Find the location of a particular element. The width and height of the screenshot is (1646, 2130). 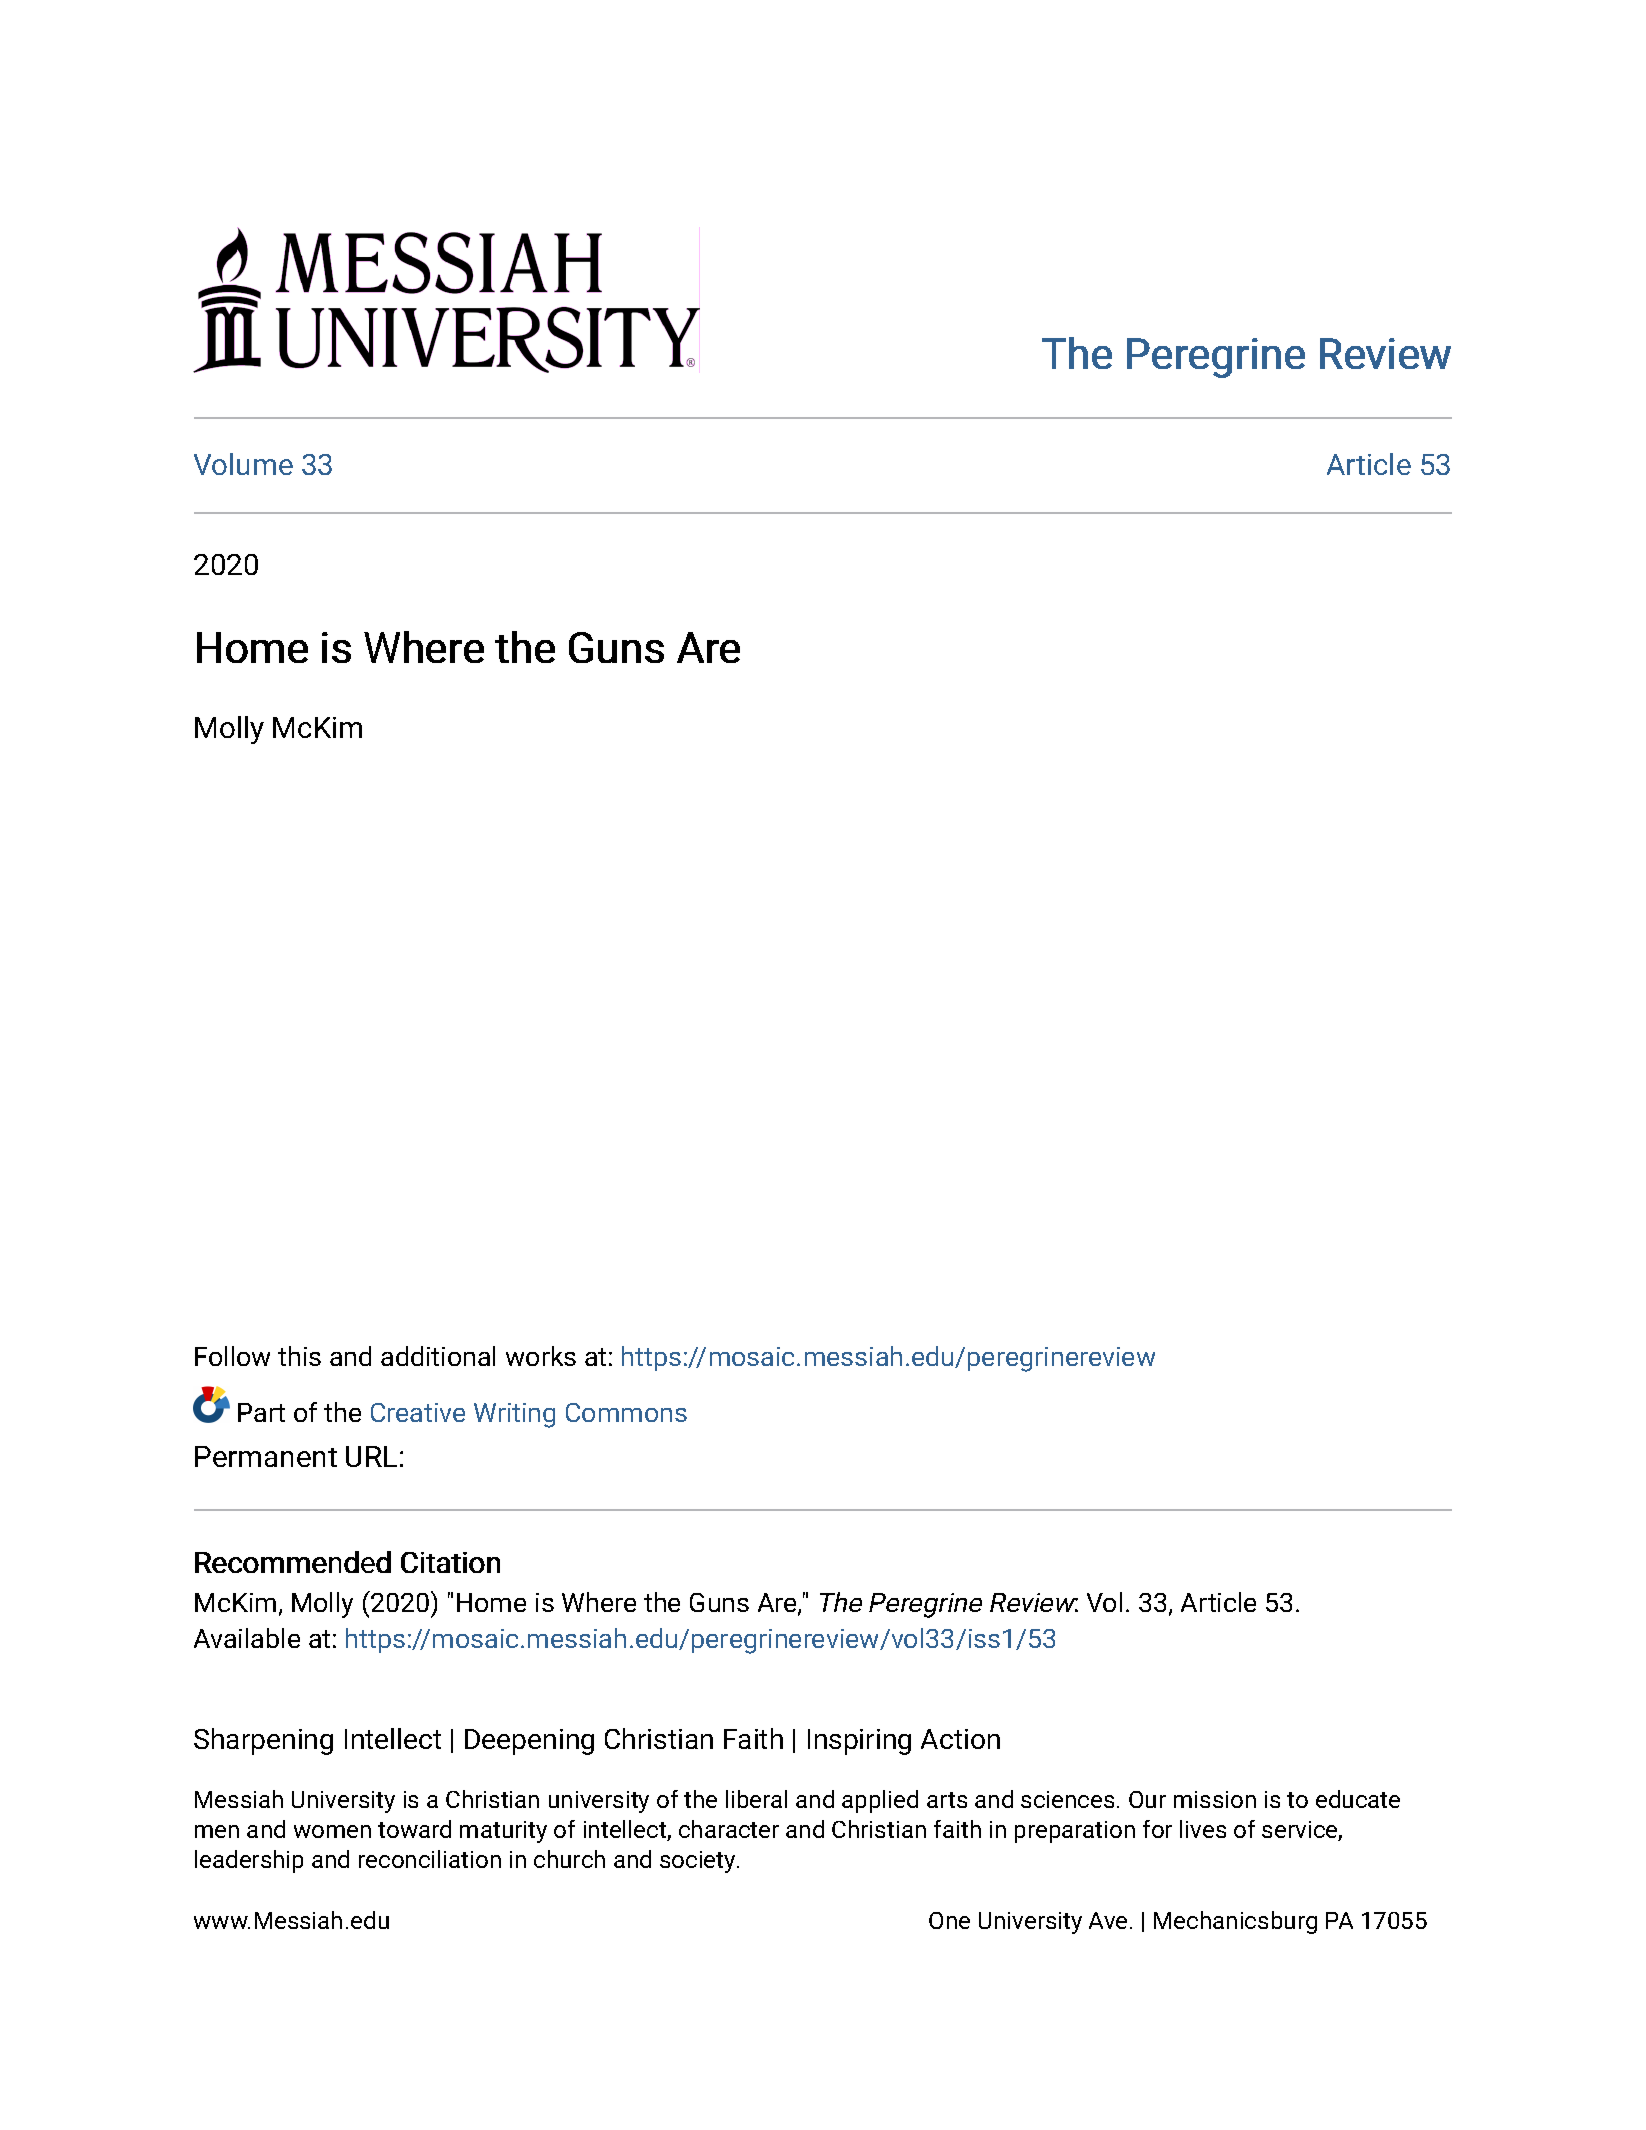

Commons is located at coordinates (626, 1412).
